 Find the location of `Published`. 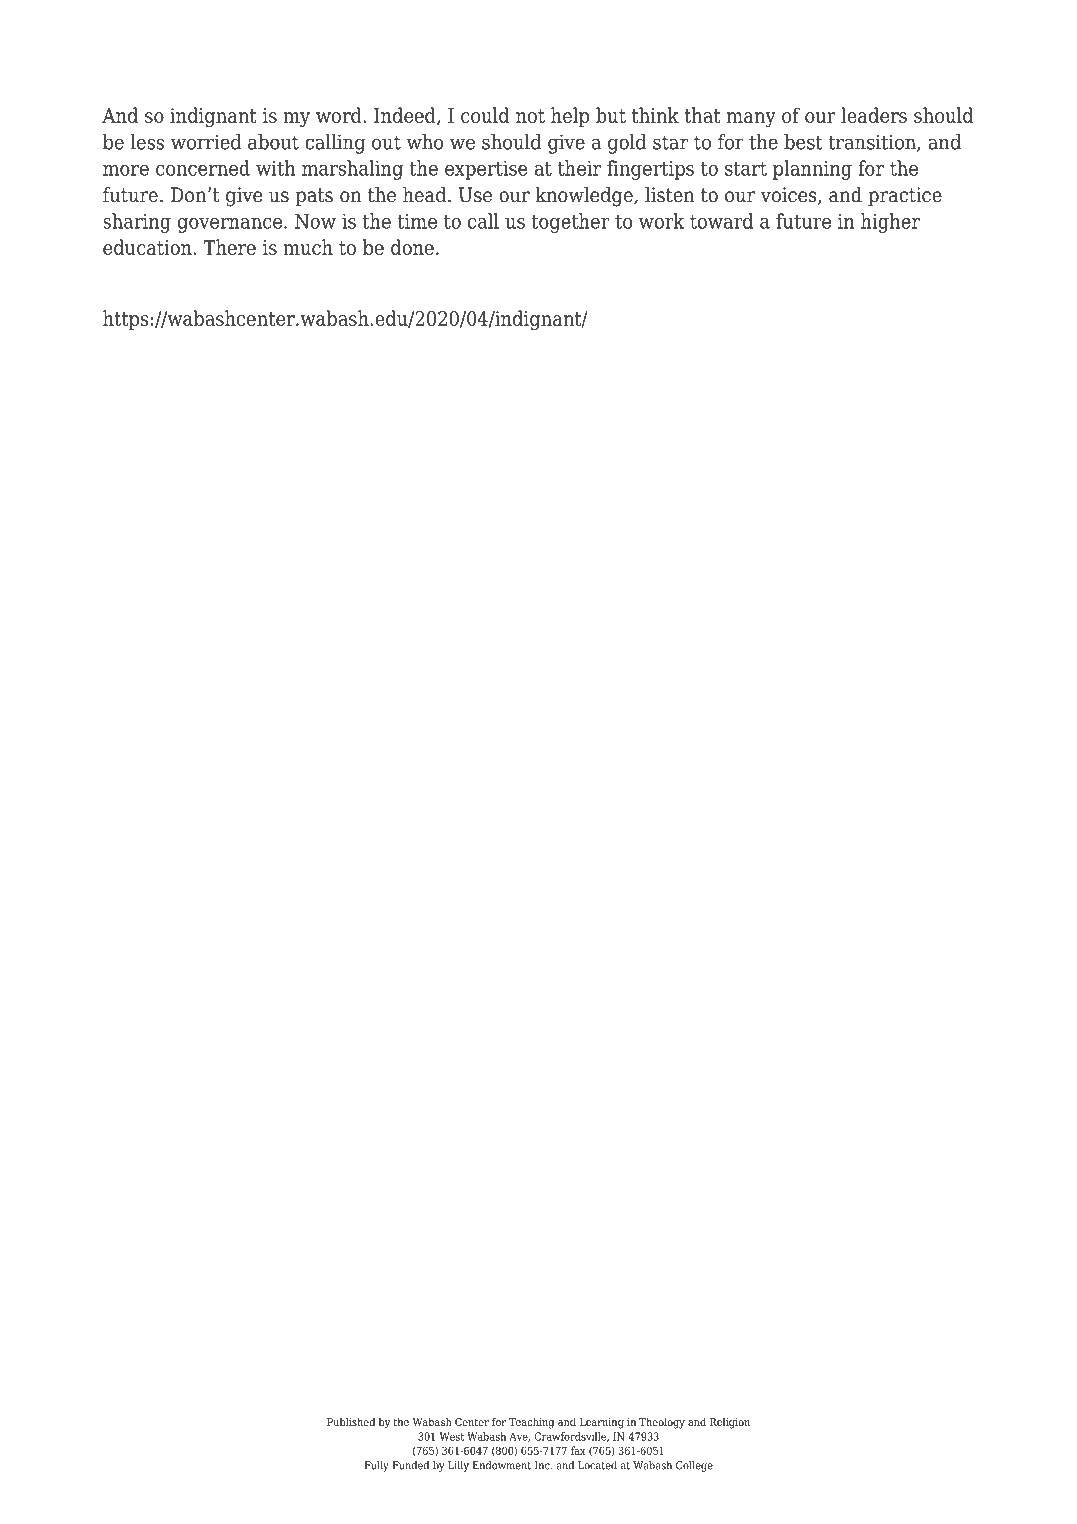

Published is located at coordinates (351, 1421).
